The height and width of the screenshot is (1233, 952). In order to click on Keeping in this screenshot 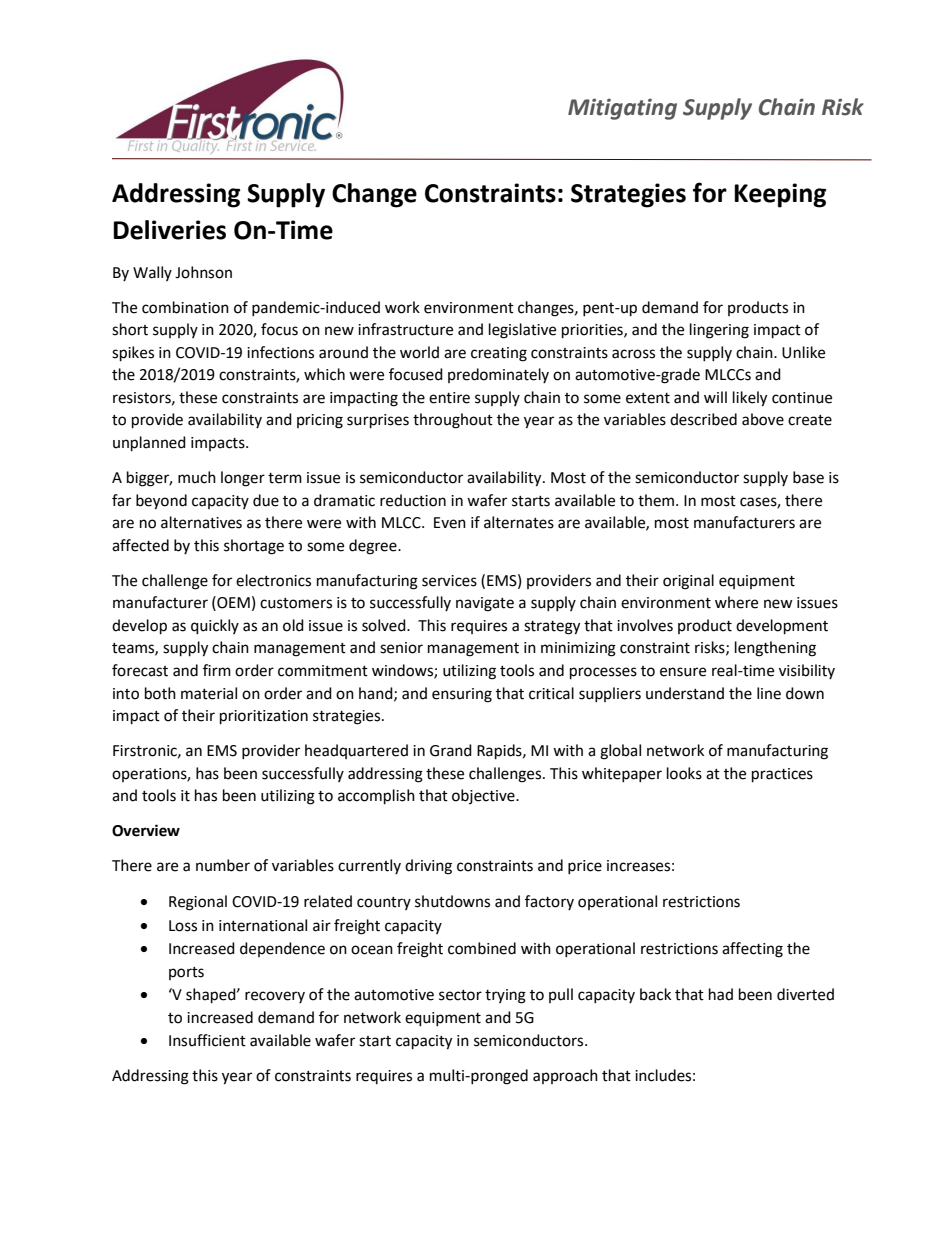, I will do `click(780, 195)`.
